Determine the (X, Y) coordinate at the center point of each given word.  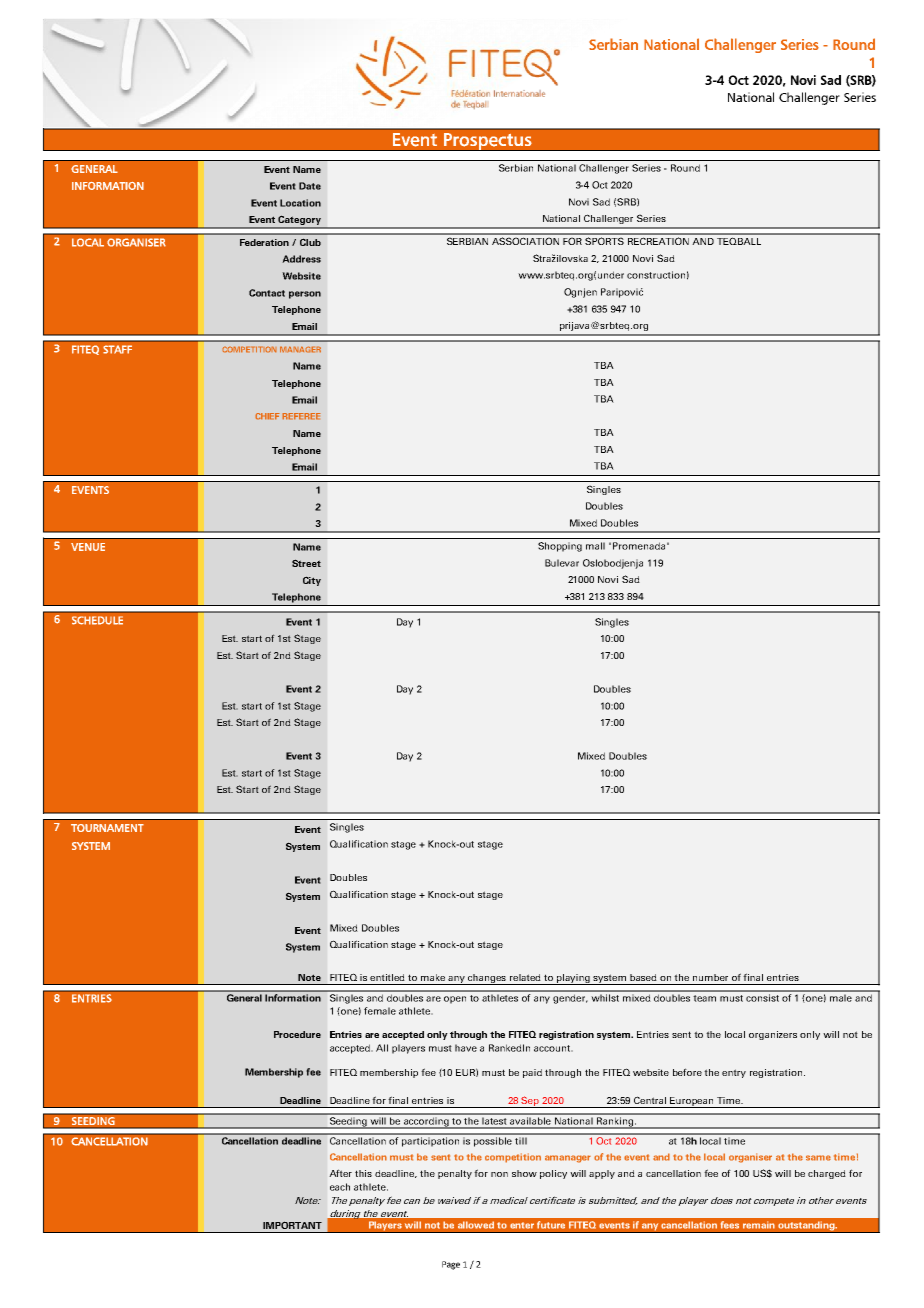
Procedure (297, 1034)
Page (451, 1265)
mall (595, 546)
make (433, 977)
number (710, 977)
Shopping (560, 547)
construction (656, 275)
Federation (264, 242)
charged (827, 1174)
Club (310, 242)
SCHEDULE (97, 620)
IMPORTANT (292, 1225)
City (312, 581)
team (704, 998)
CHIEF (267, 416)
